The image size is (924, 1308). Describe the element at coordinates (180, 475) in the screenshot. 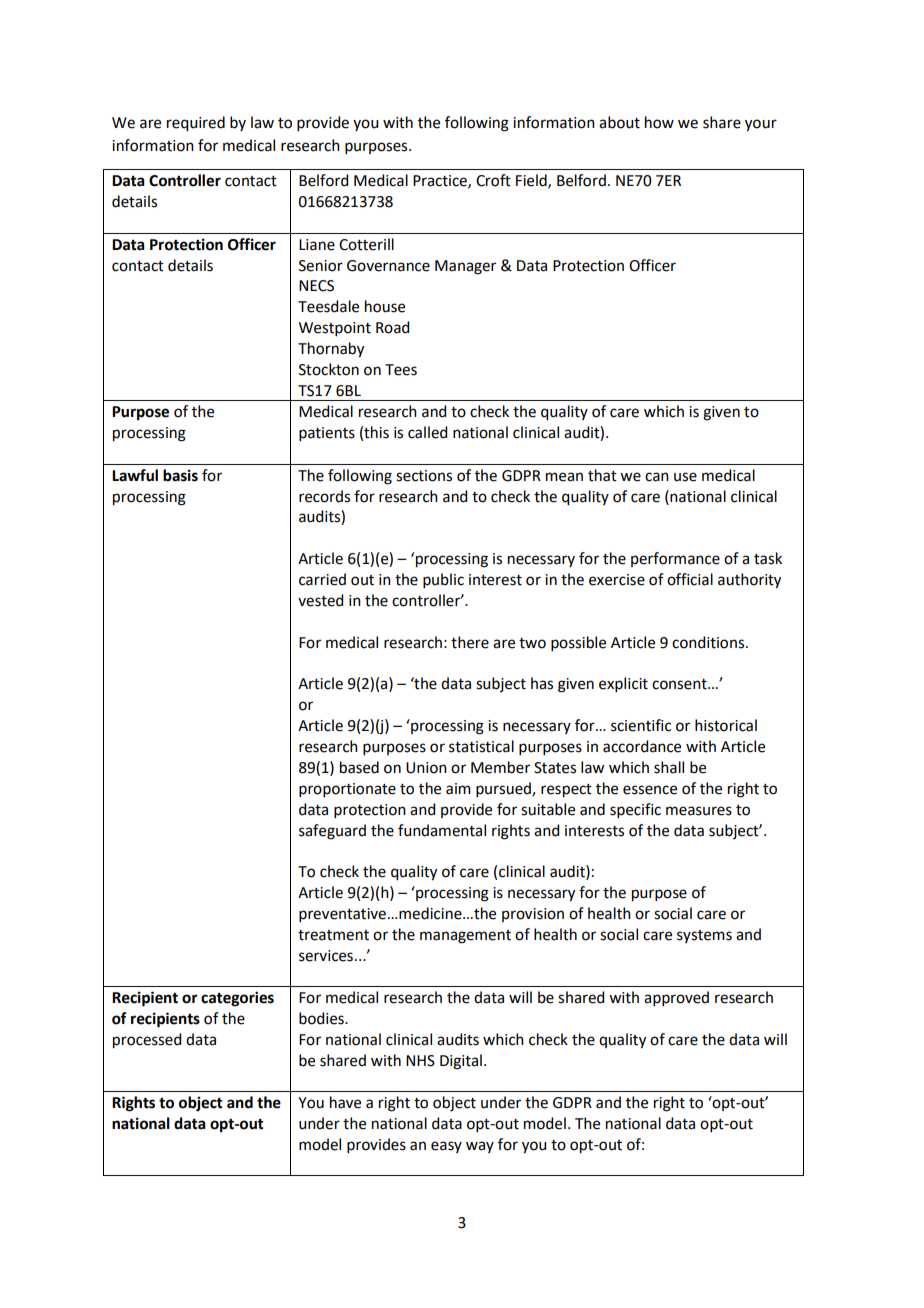

I see `basis` at that location.
